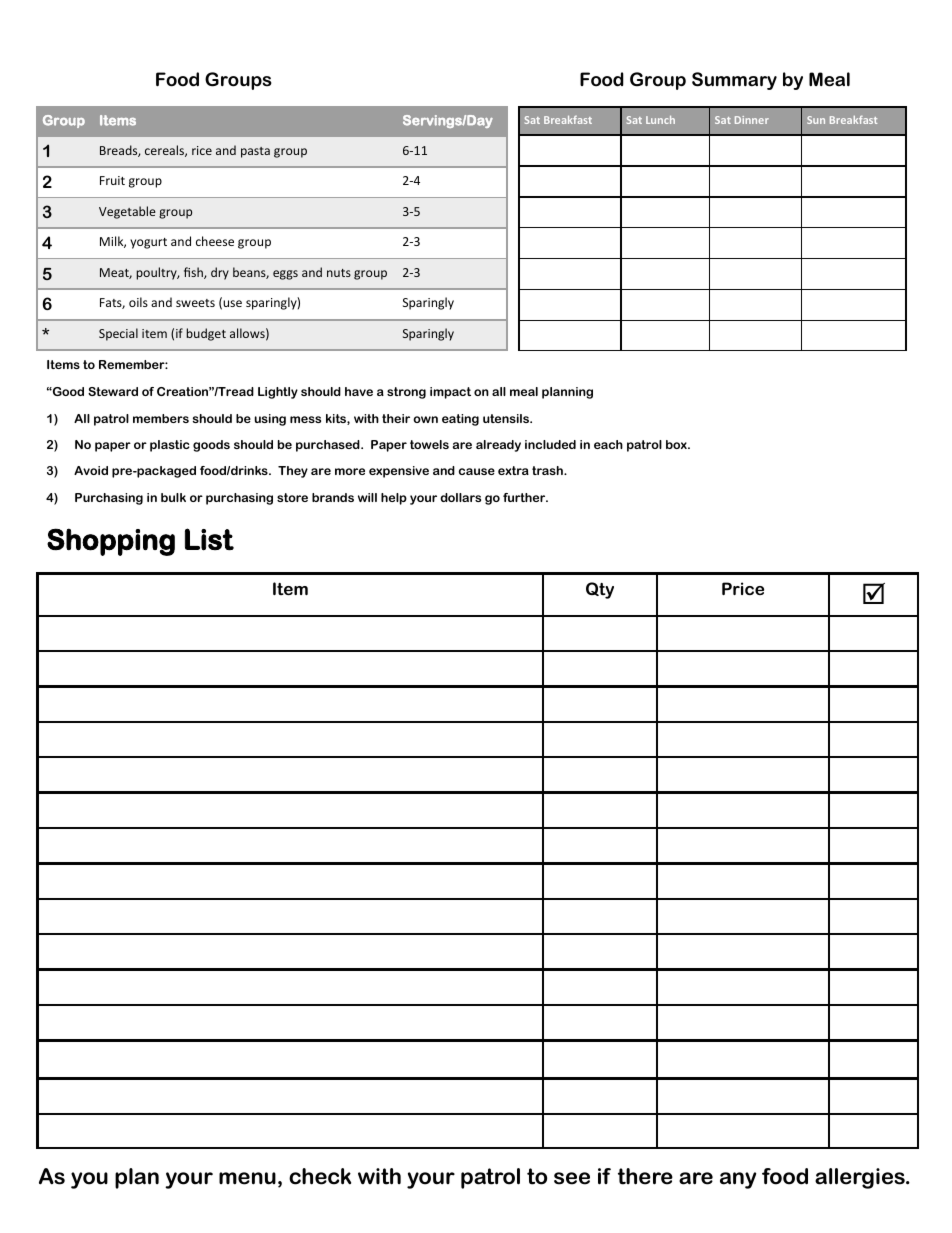 The width and height of the image is (952, 1233). What do you see at coordinates (738, 1180) in the image?
I see `any` at bounding box center [738, 1180].
